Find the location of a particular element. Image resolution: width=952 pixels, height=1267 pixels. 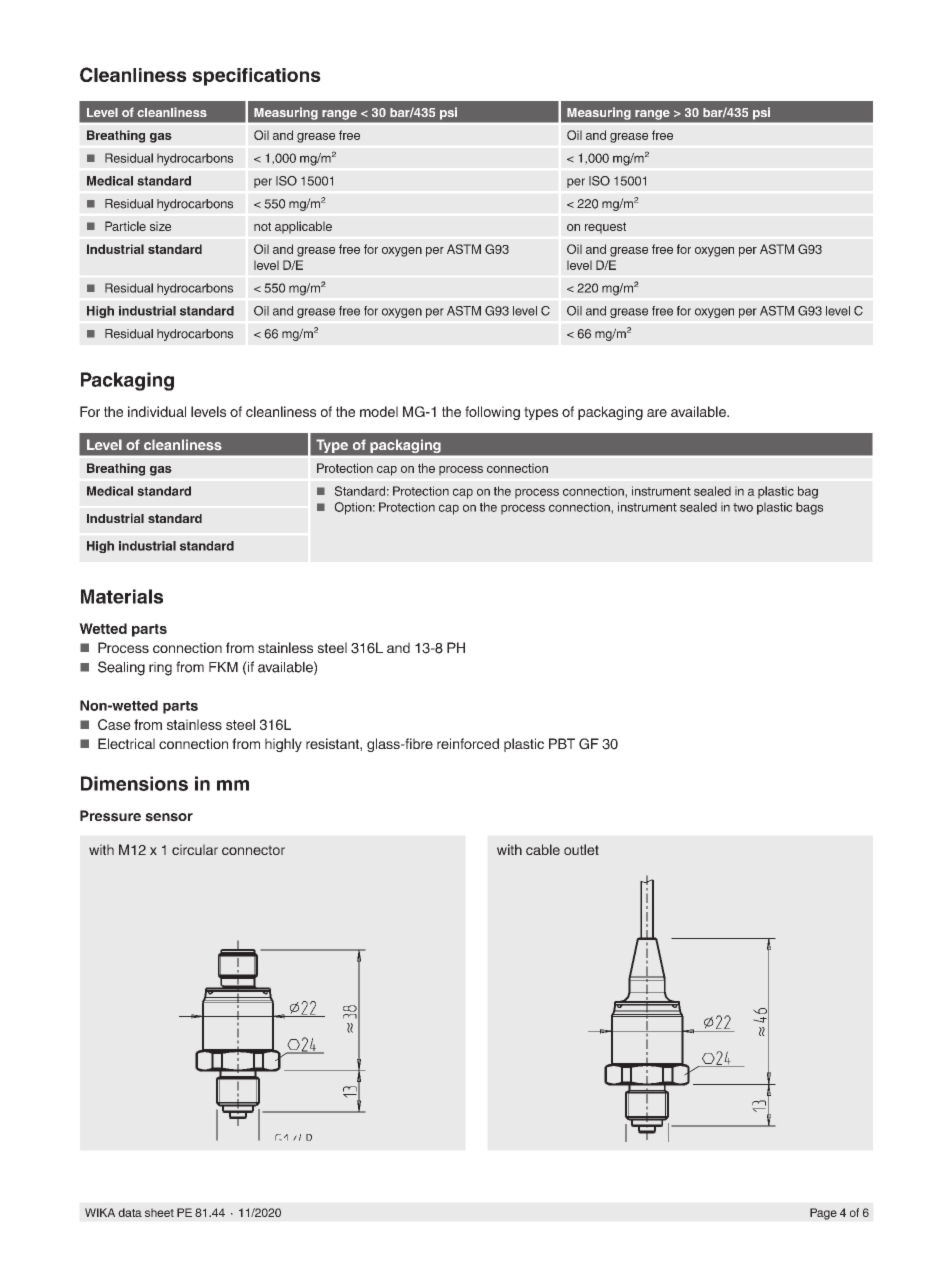

request is located at coordinates (605, 228).
